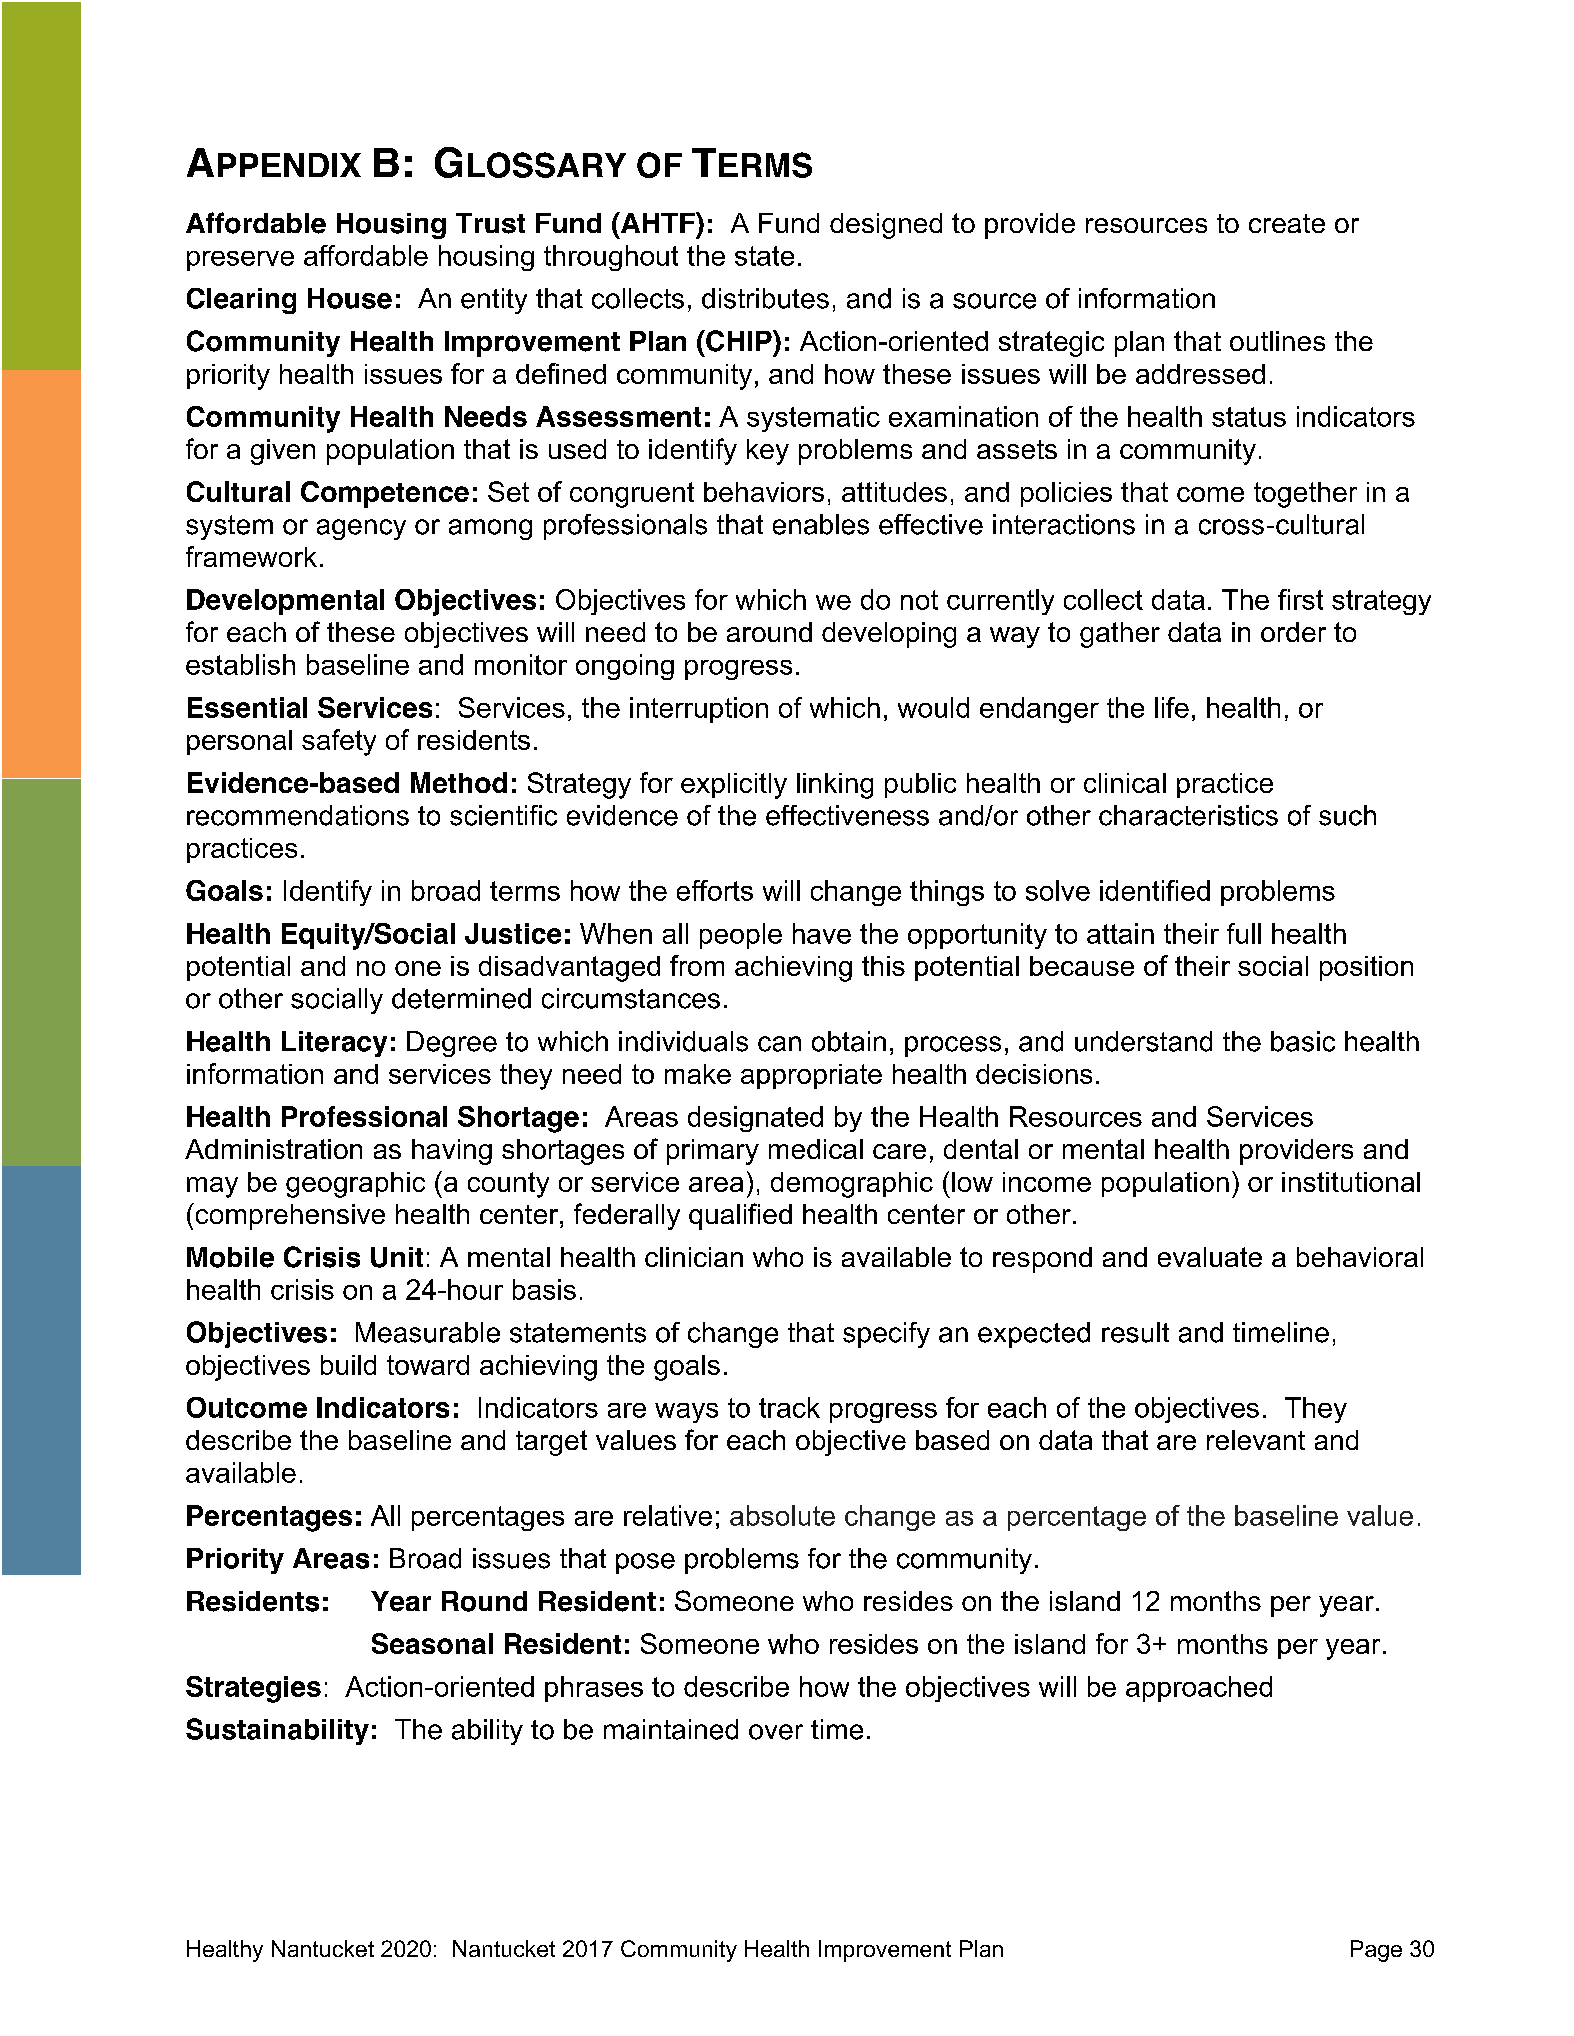 The height and width of the screenshot is (2036, 1574). Describe the element at coordinates (765, 298) in the screenshot. I see `distributes` at that location.
